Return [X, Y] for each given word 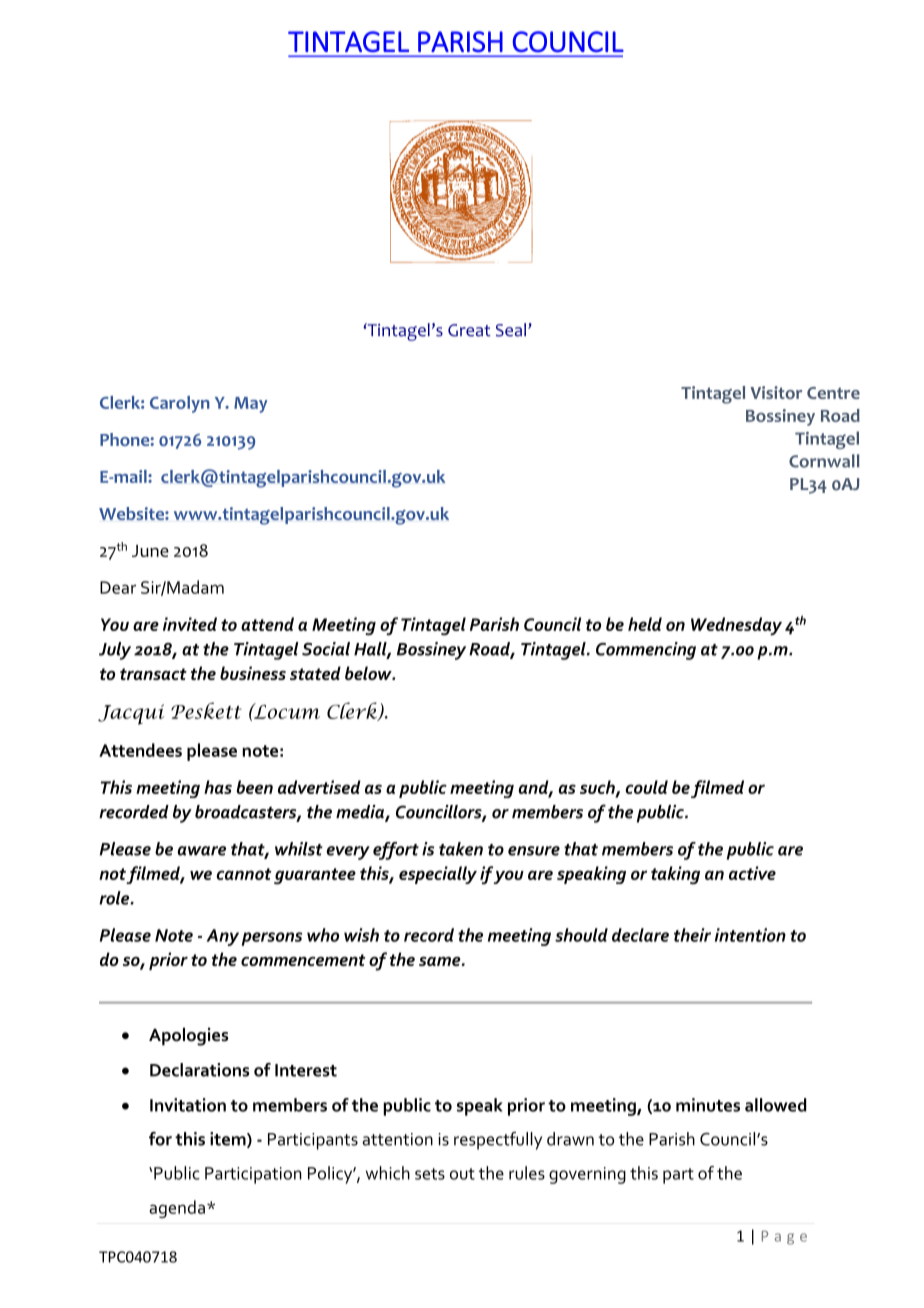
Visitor [776, 392]
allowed [776, 1105]
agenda [177, 1209]
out [462, 1174]
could [646, 787]
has [218, 787]
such [598, 788]
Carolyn [180, 404]
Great [469, 330]
